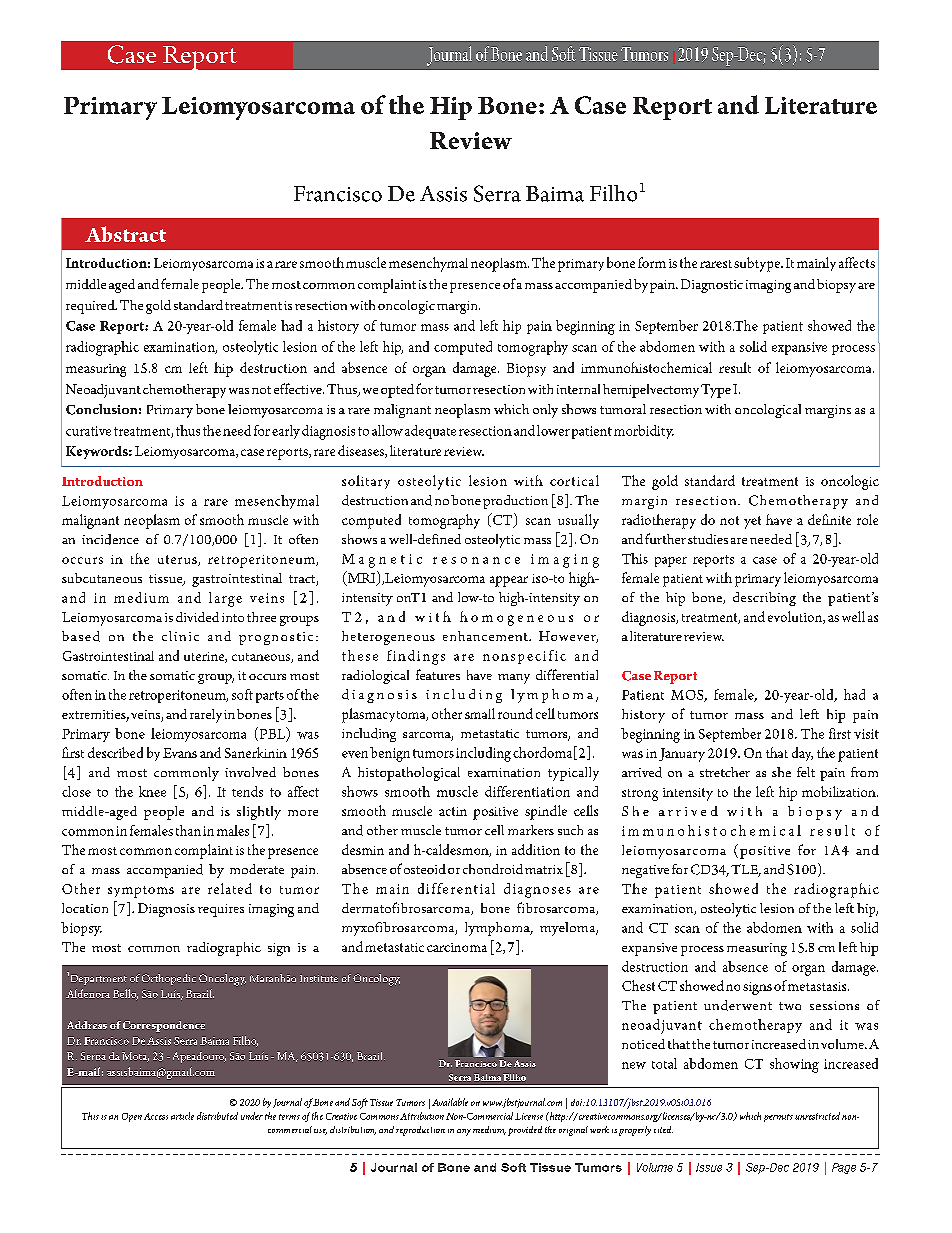 The width and height of the image is (952, 1233). What do you see at coordinates (764, 599) in the image?
I see `describing` at bounding box center [764, 599].
